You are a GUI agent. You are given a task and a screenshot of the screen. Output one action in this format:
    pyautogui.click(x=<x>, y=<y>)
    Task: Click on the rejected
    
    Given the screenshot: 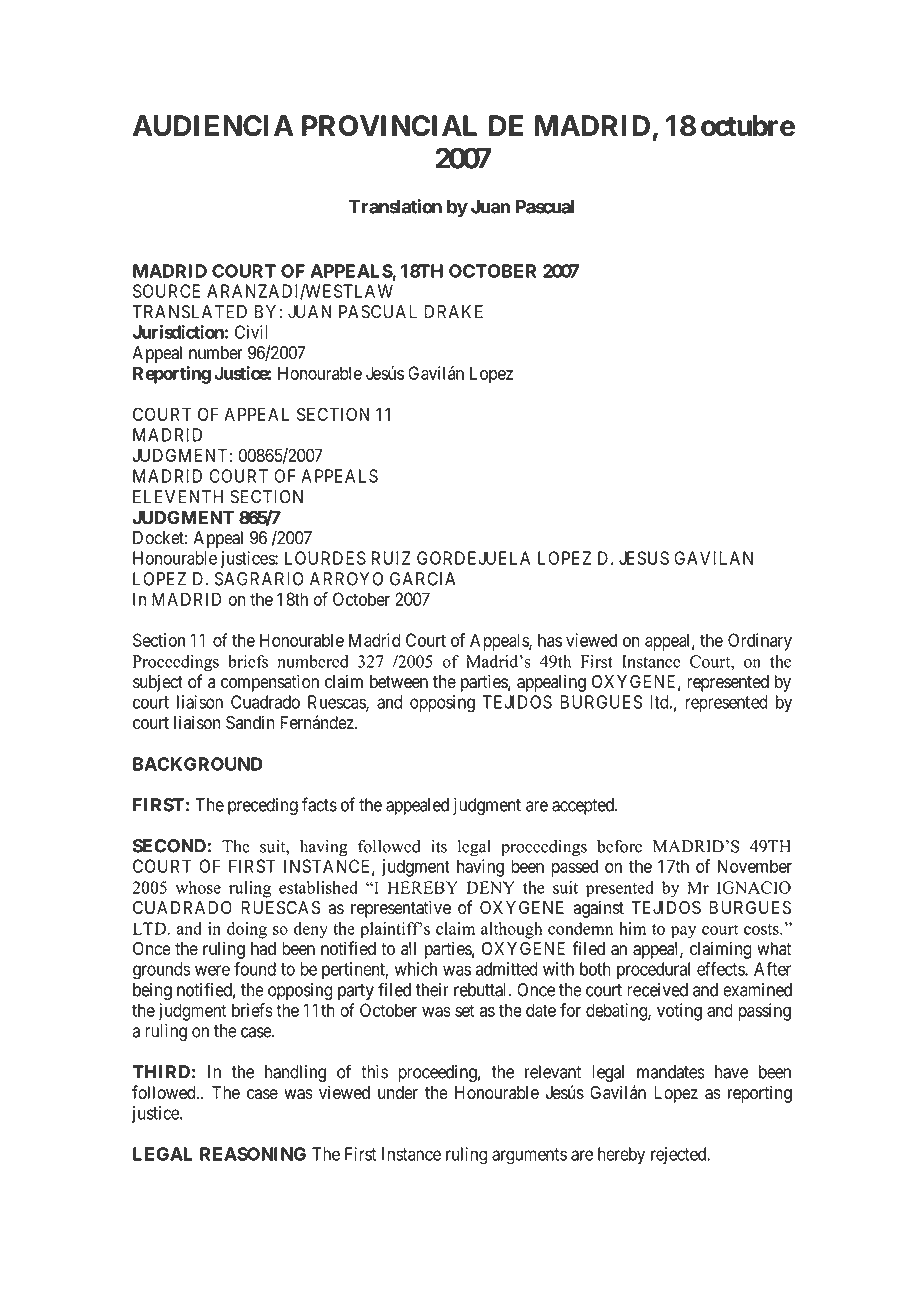 What is the action you would take?
    pyautogui.click(x=680, y=1155)
